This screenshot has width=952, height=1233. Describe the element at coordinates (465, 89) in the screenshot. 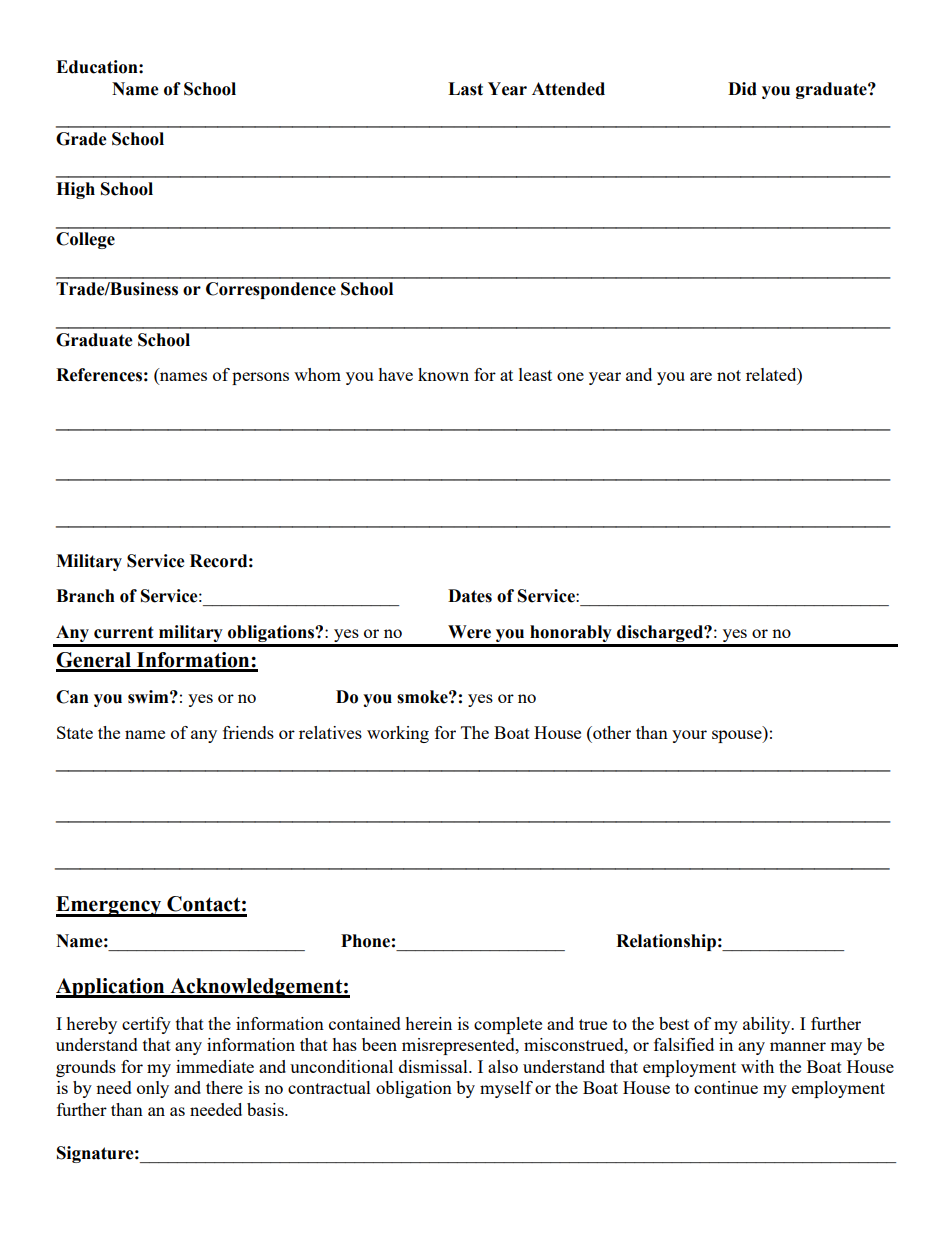

I see `Last` at that location.
